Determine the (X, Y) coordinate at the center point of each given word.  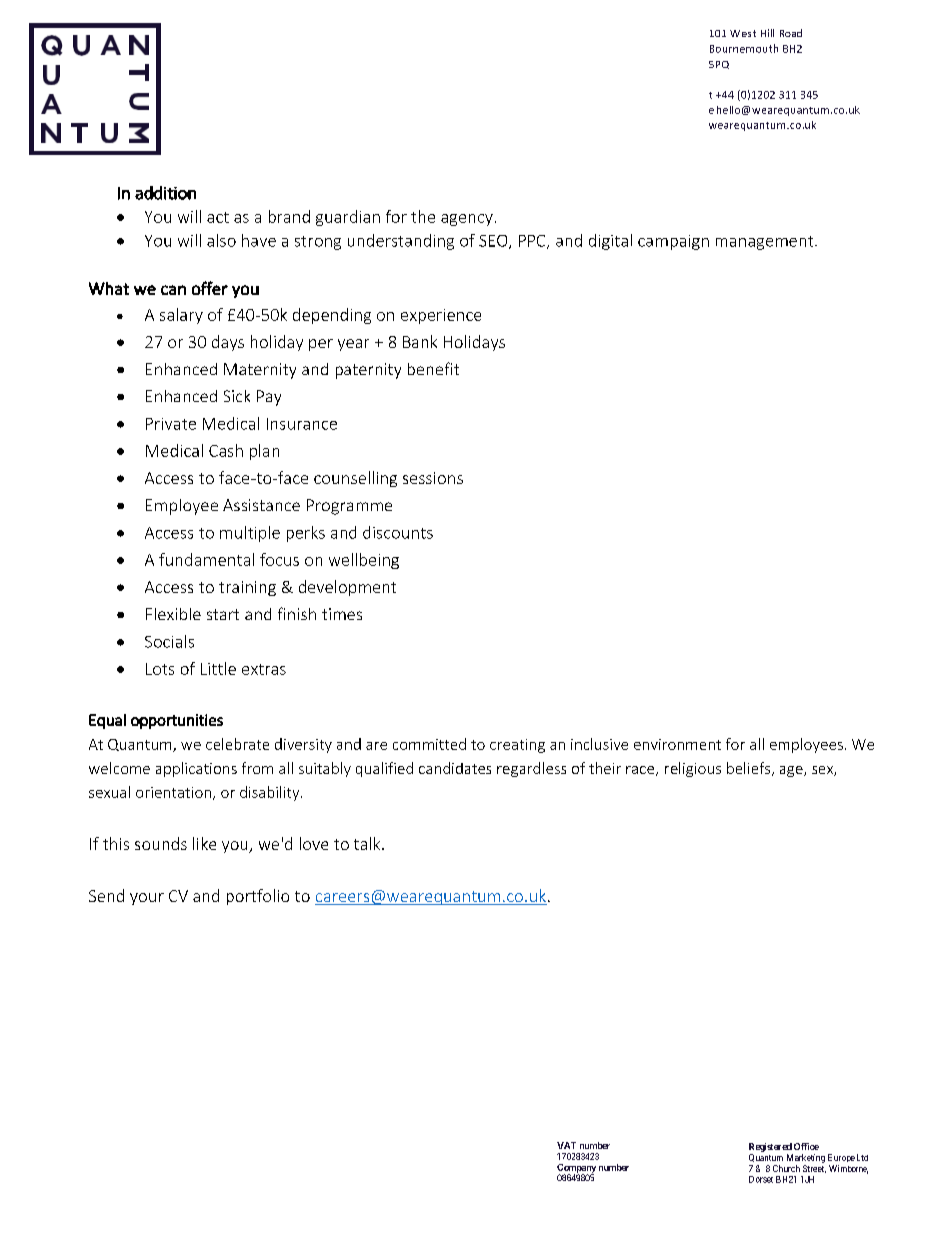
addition (165, 193)
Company (576, 1169)
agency (467, 220)
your (147, 899)
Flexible (173, 614)
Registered (770, 1147)
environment (677, 744)
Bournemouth (744, 48)
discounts (398, 532)
